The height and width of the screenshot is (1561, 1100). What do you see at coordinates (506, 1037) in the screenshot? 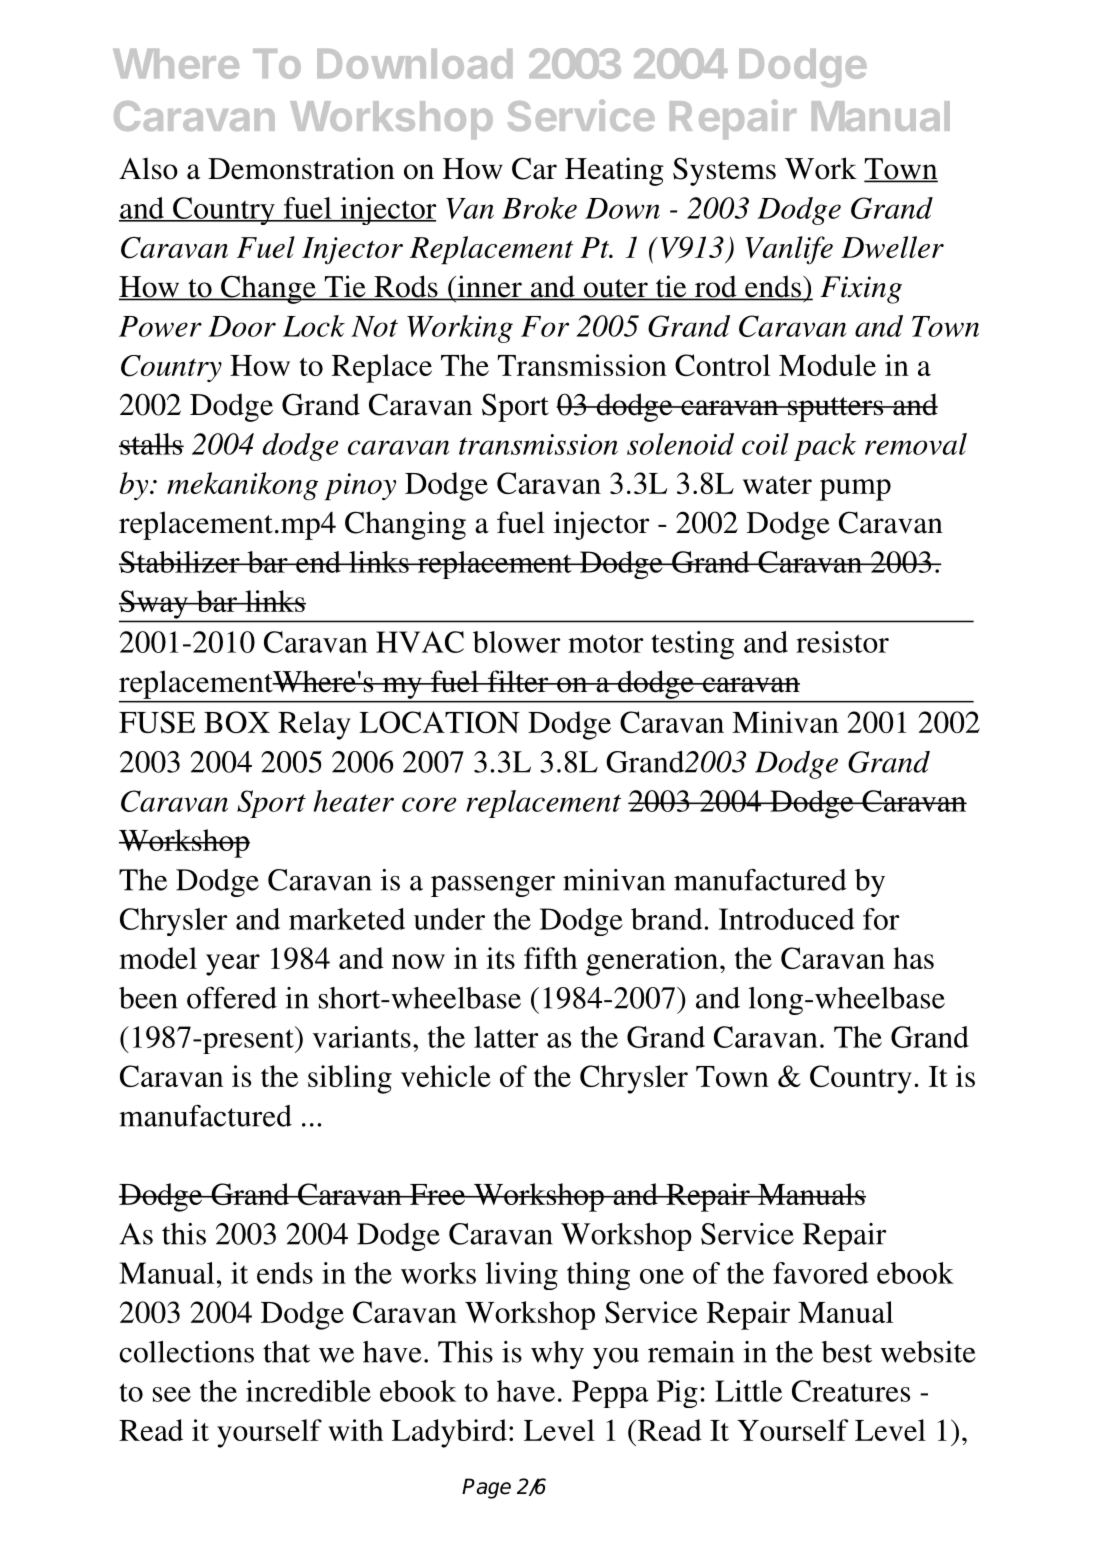
I see `latter` at bounding box center [506, 1037].
